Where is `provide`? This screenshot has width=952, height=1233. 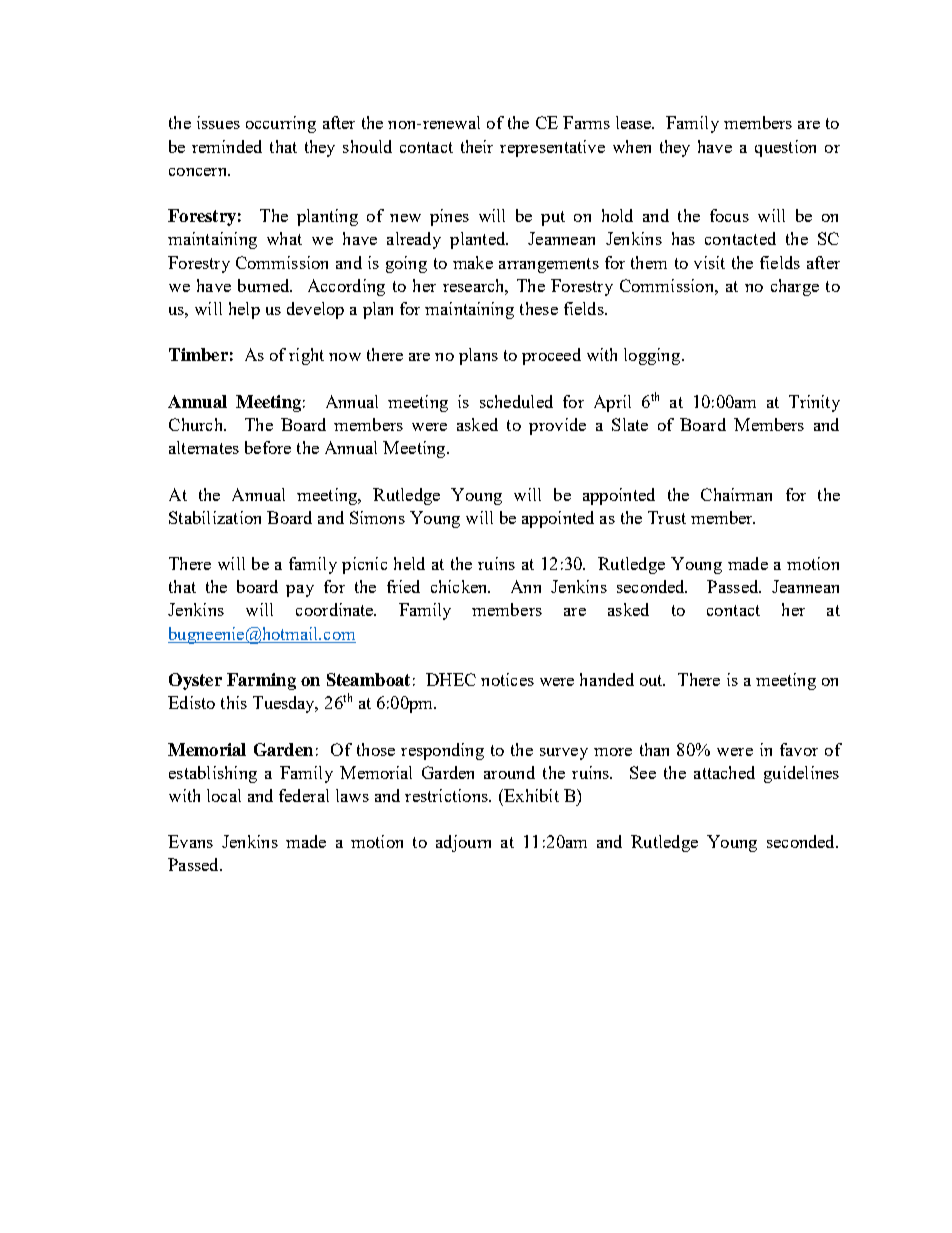
provide is located at coordinates (557, 426).
